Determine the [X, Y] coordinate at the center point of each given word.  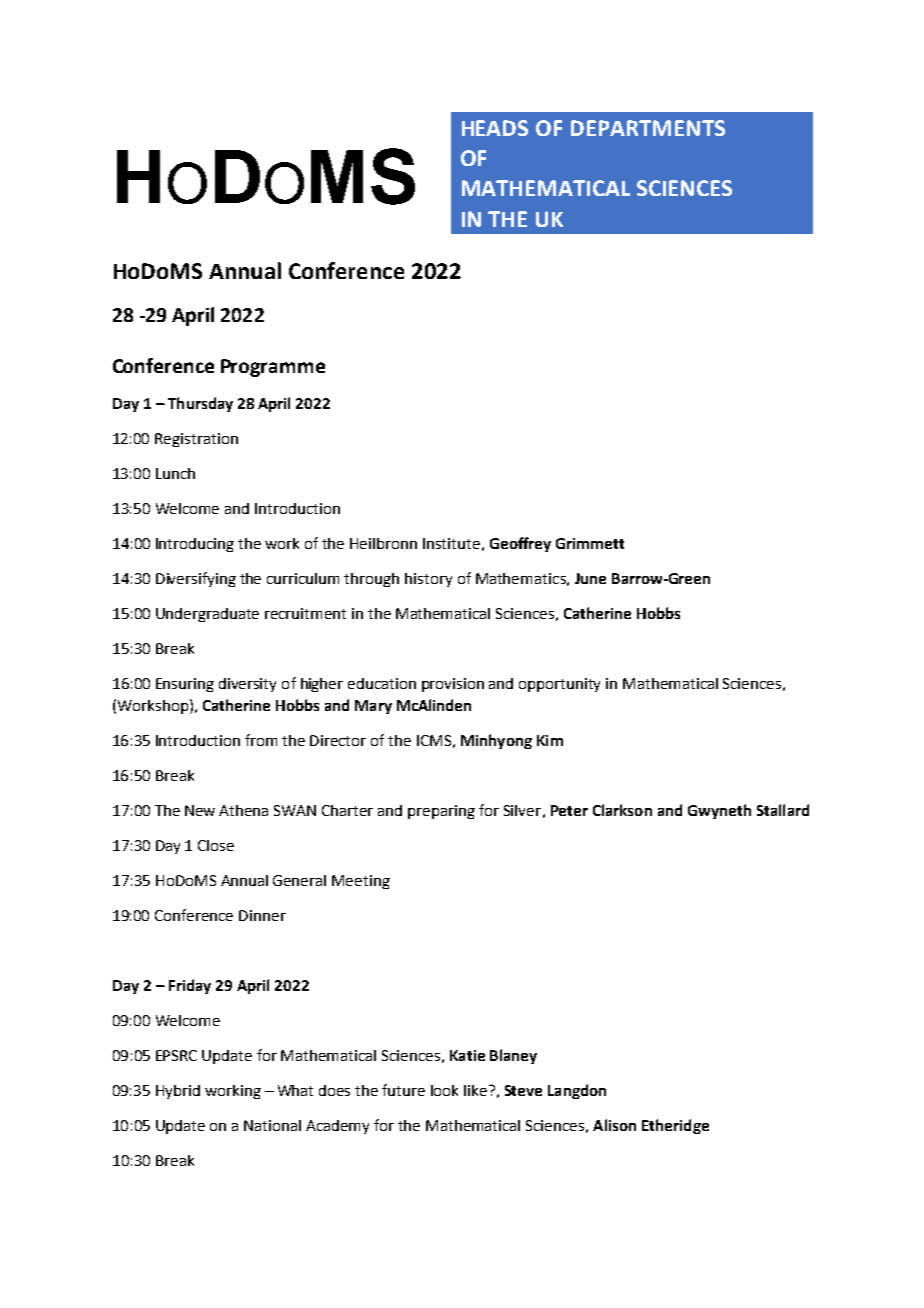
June [590, 578]
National [272, 1125]
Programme [273, 368]
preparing [441, 812]
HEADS [495, 128]
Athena [243, 810]
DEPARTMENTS [648, 128]
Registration [196, 440]
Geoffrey [520, 544]
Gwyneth [719, 811]
